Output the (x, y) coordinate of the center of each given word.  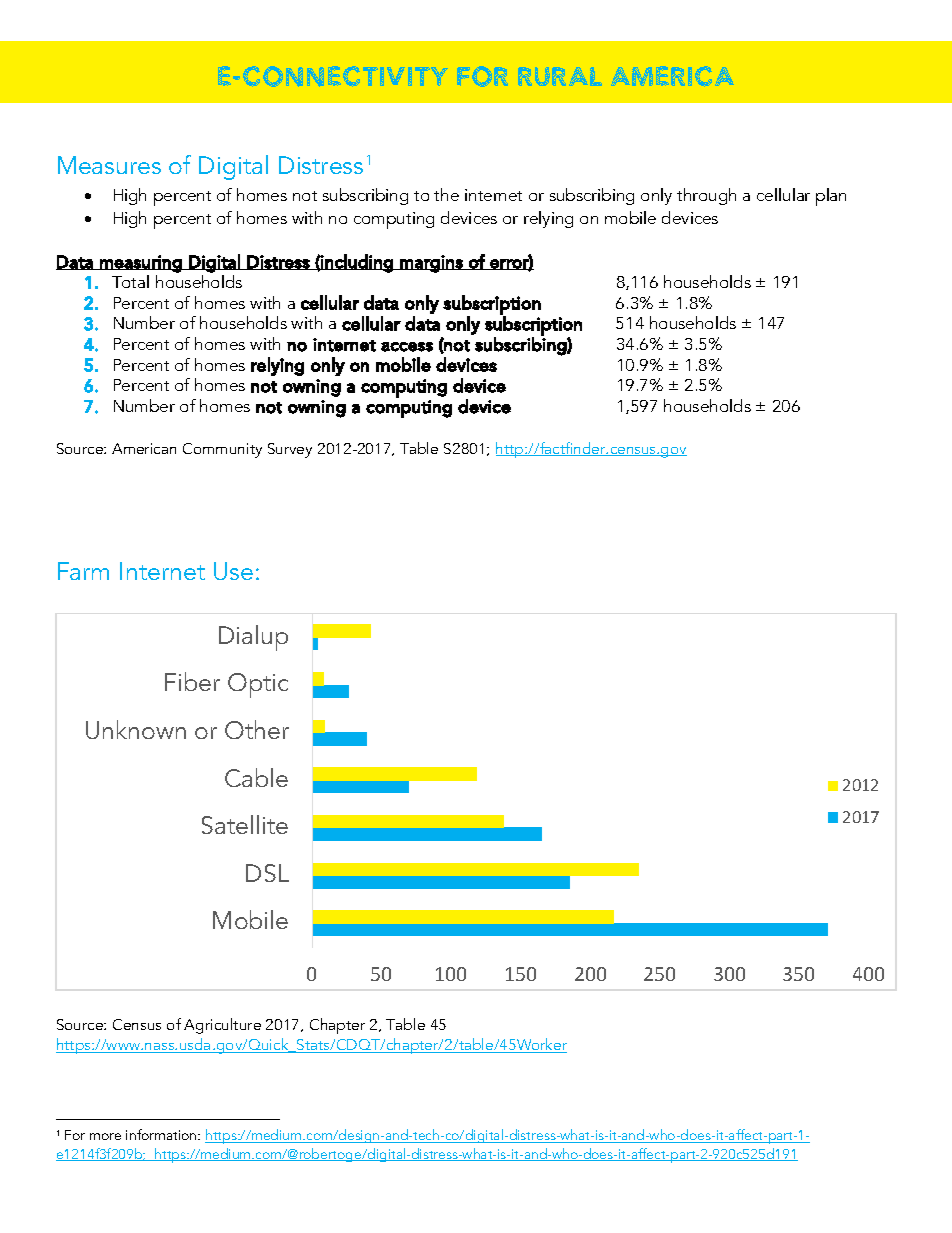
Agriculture (222, 1026)
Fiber (192, 681)
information (162, 1134)
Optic (258, 685)
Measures (109, 165)
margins (431, 264)
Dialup (253, 638)
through (706, 196)
